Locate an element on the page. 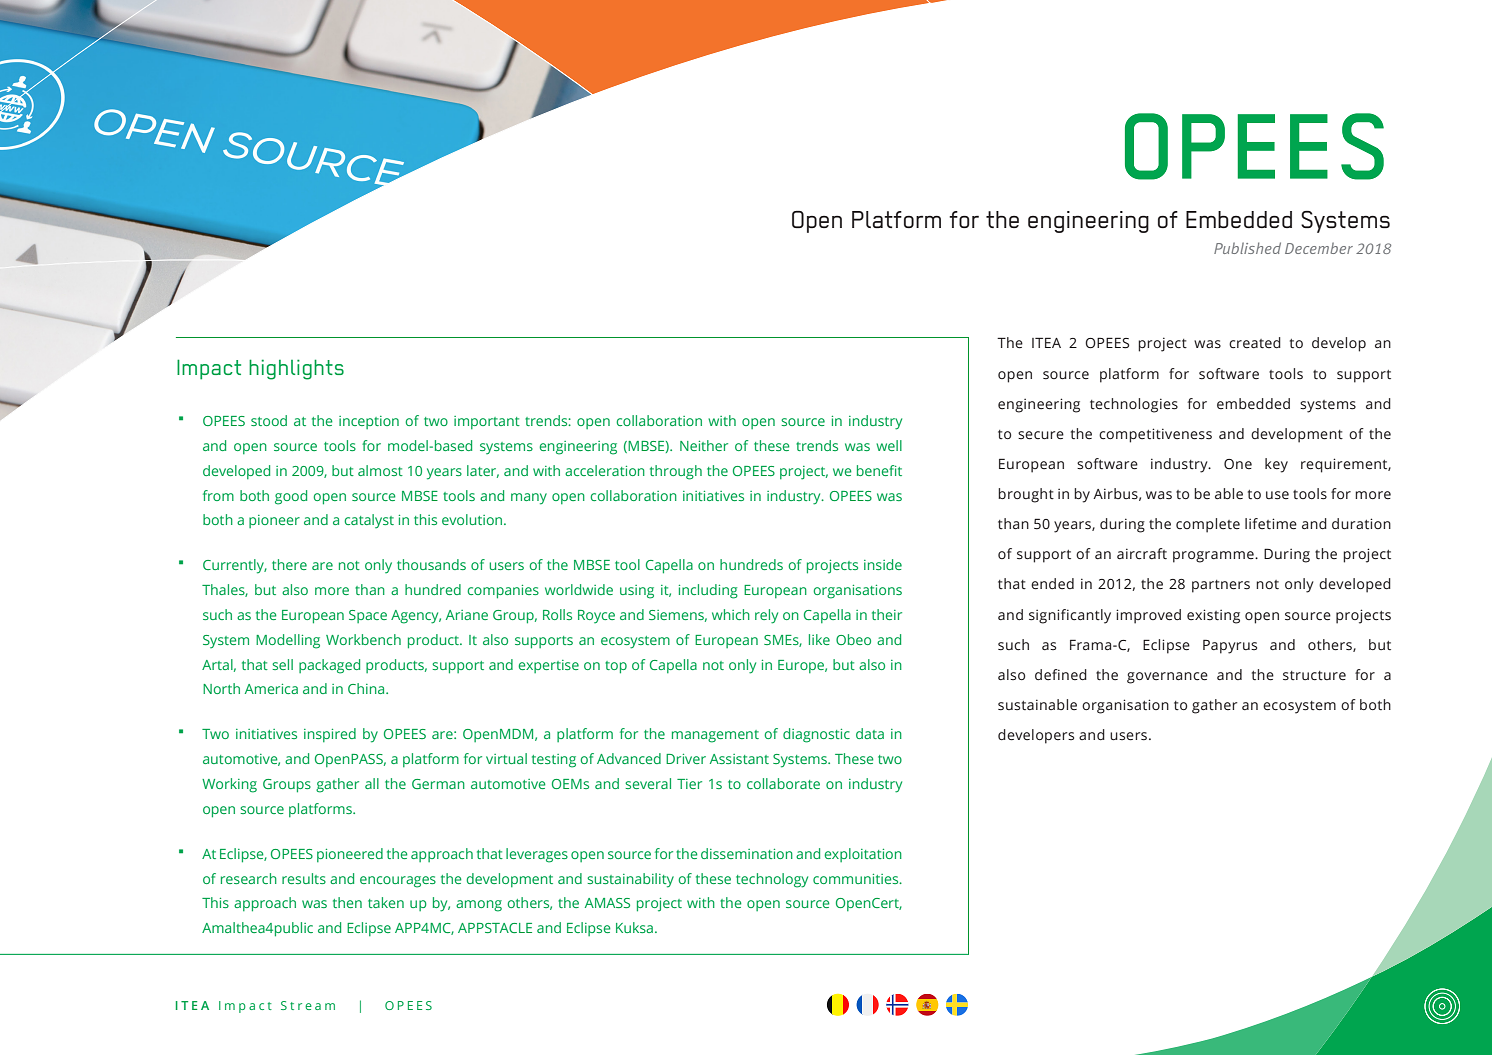  governance is located at coordinates (1167, 678).
